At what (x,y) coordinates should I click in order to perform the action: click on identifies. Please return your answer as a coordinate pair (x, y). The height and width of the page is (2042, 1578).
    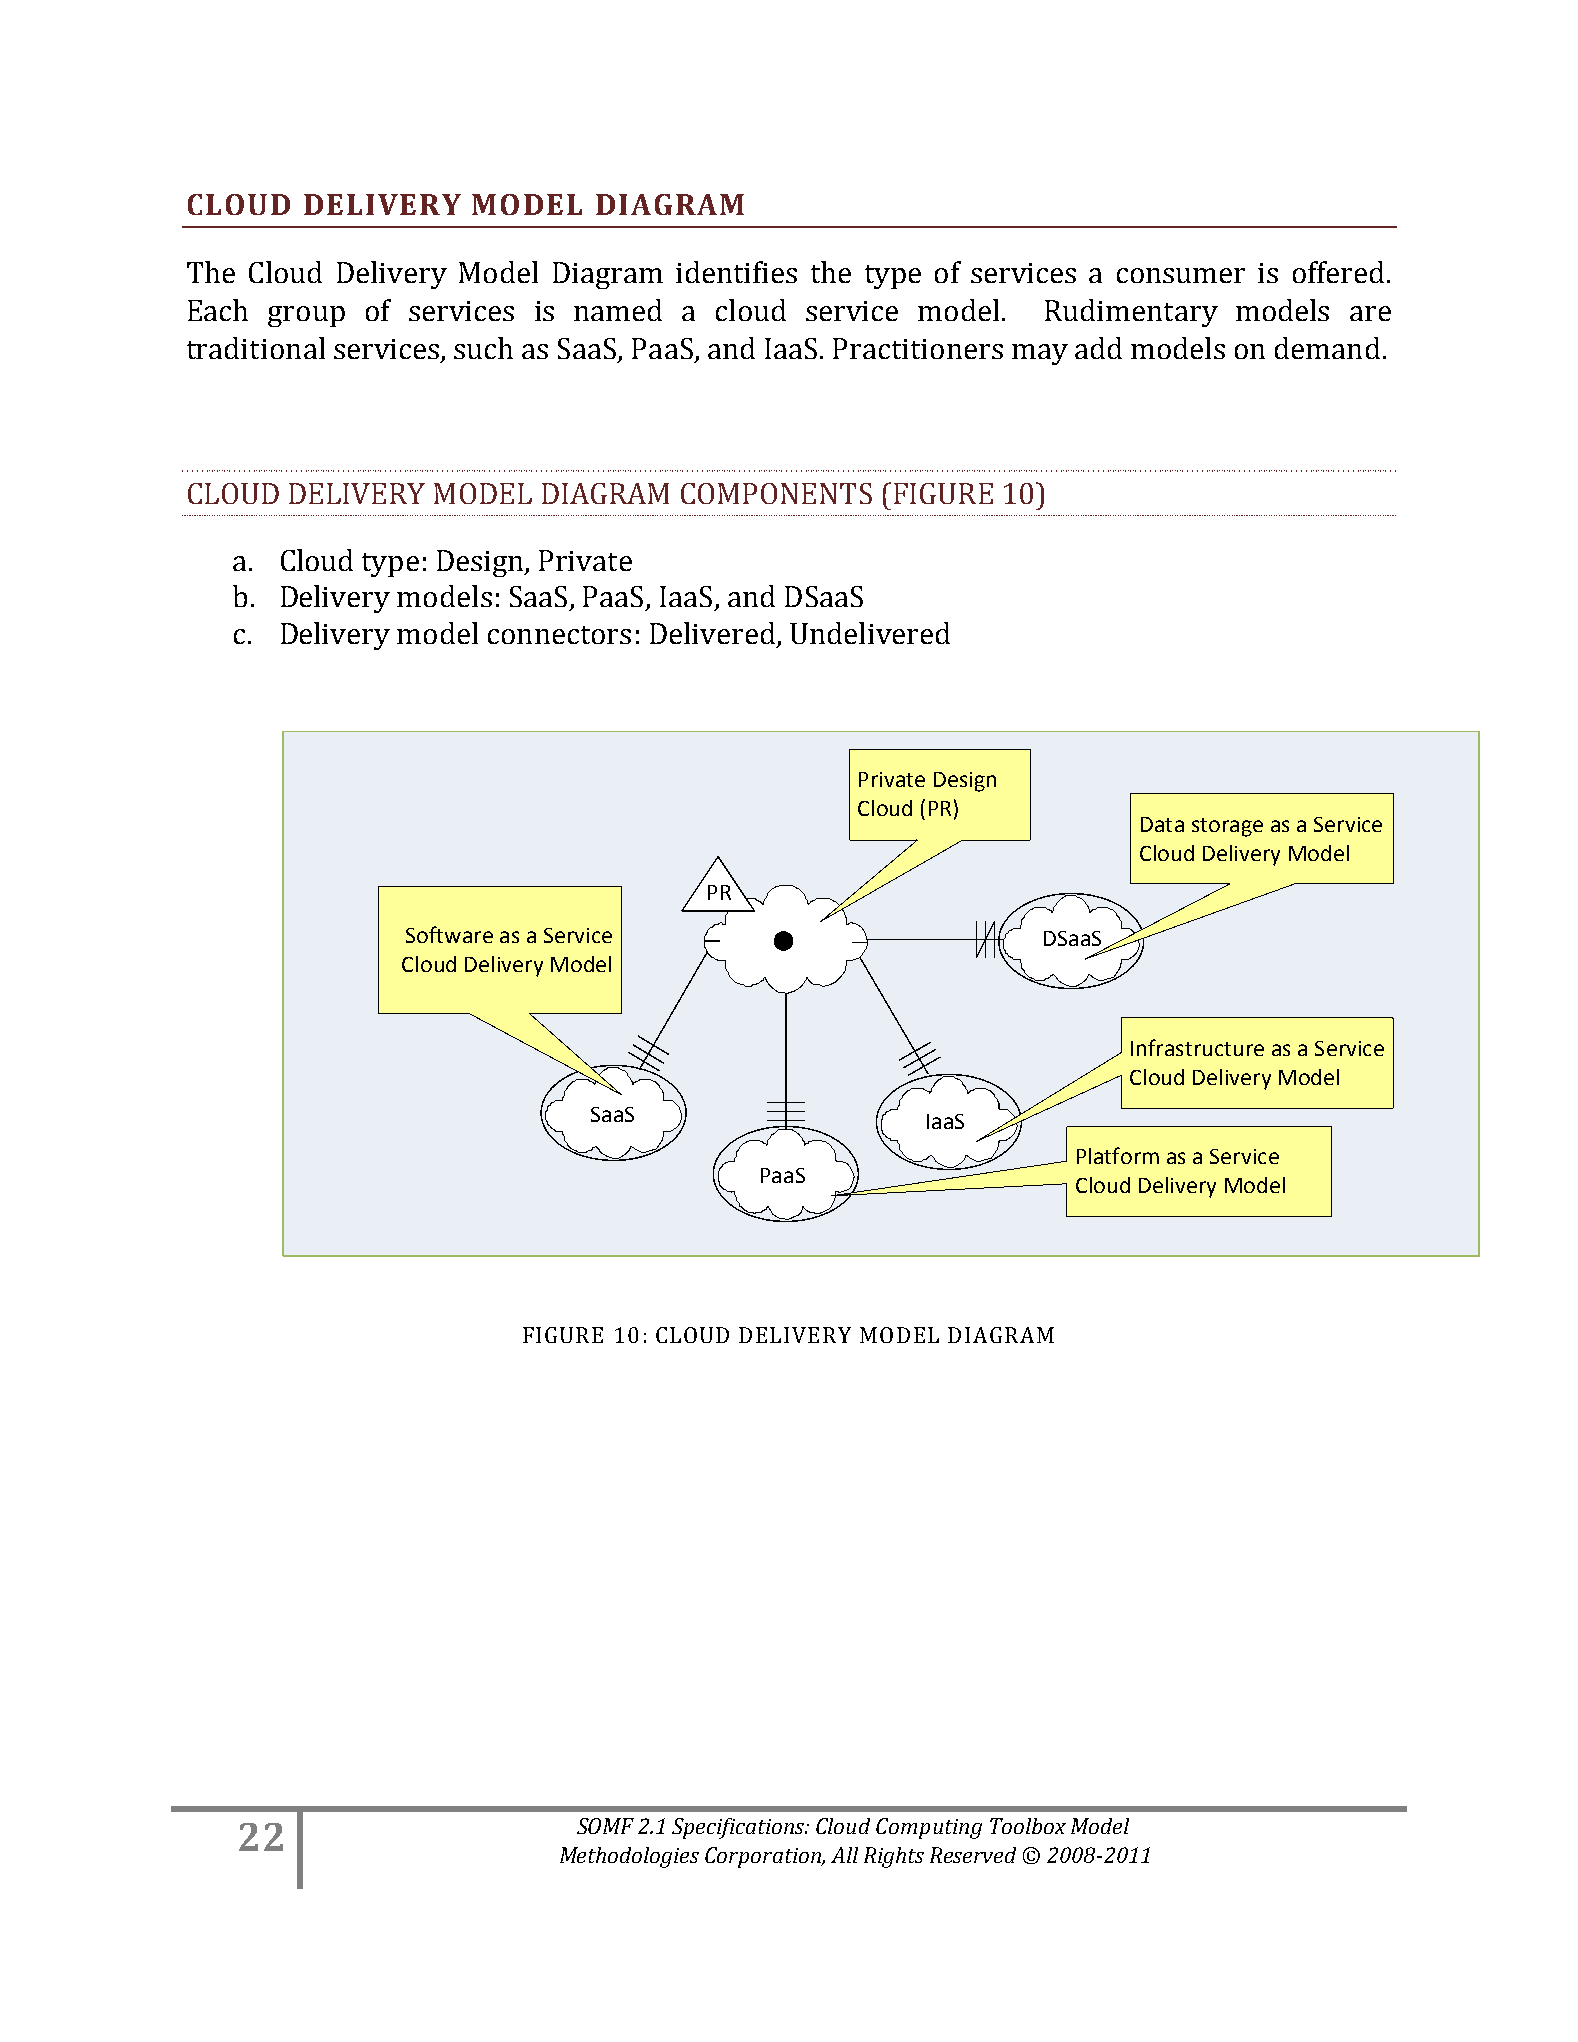
    Looking at the image, I should click on (736, 272).
